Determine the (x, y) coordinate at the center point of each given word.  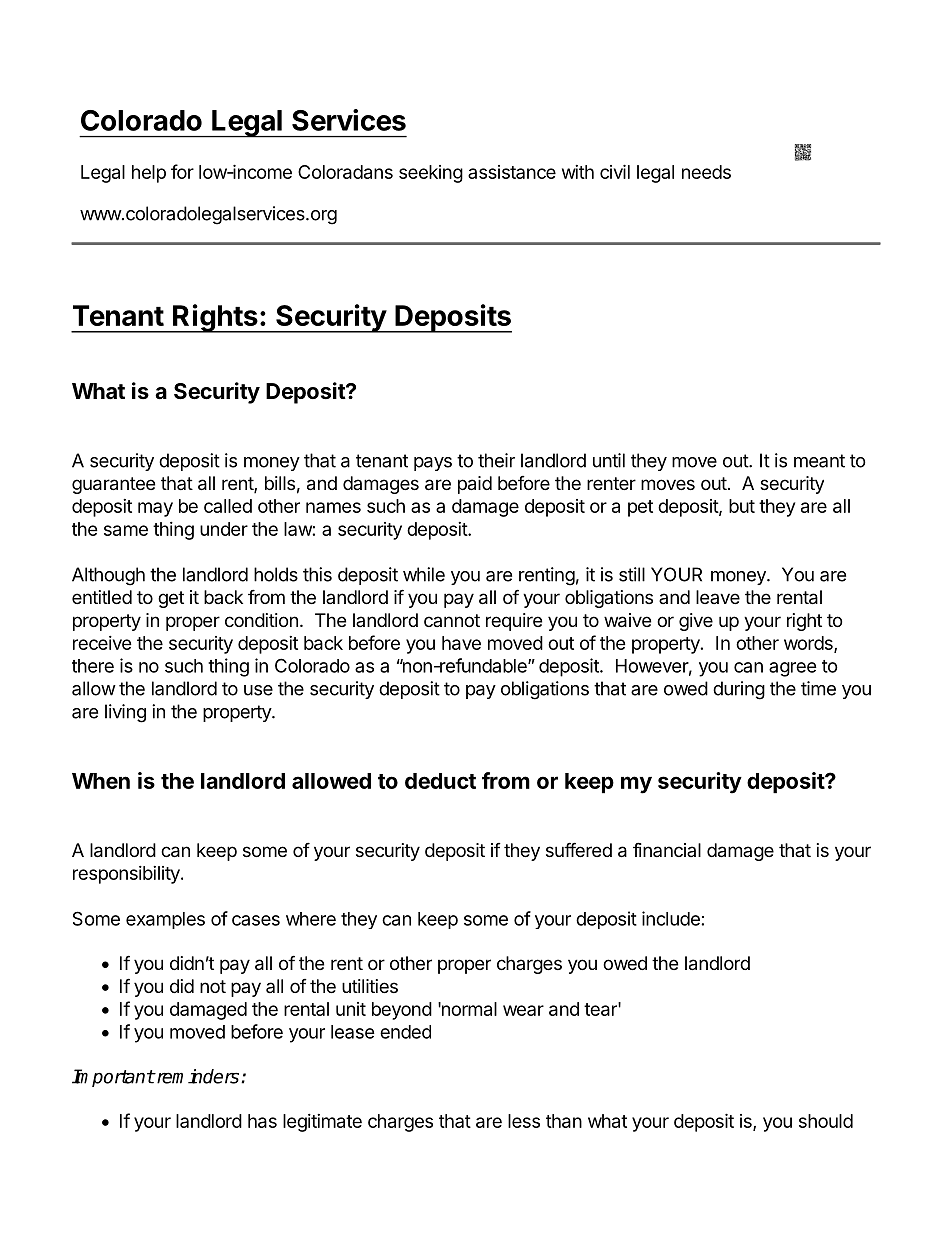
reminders (198, 1076)
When (101, 781)
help (149, 174)
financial (667, 849)
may (155, 509)
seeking (431, 174)
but (742, 506)
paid (475, 485)
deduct (440, 781)
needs (706, 172)
